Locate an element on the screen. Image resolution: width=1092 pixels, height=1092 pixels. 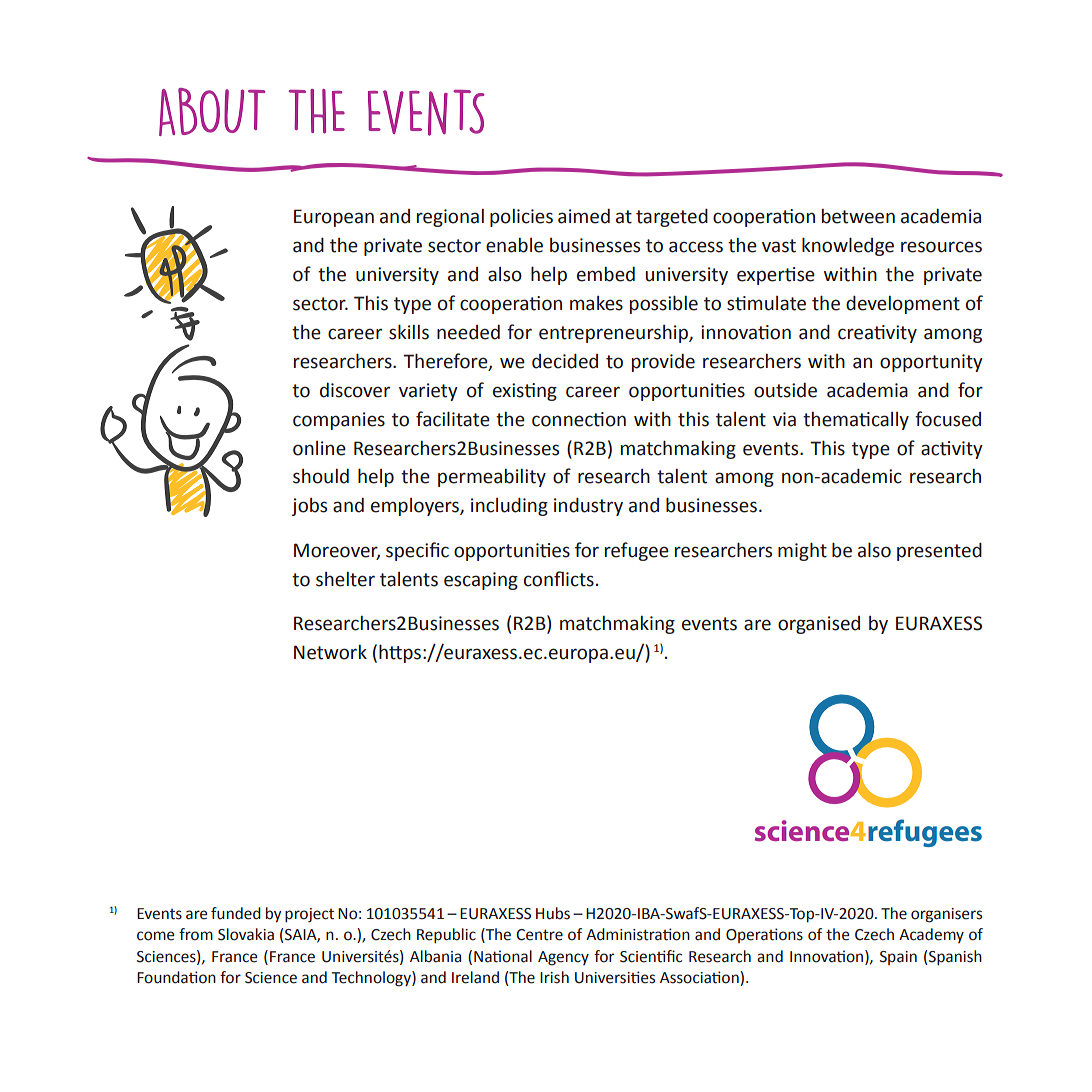
decided is located at coordinates (565, 361).
